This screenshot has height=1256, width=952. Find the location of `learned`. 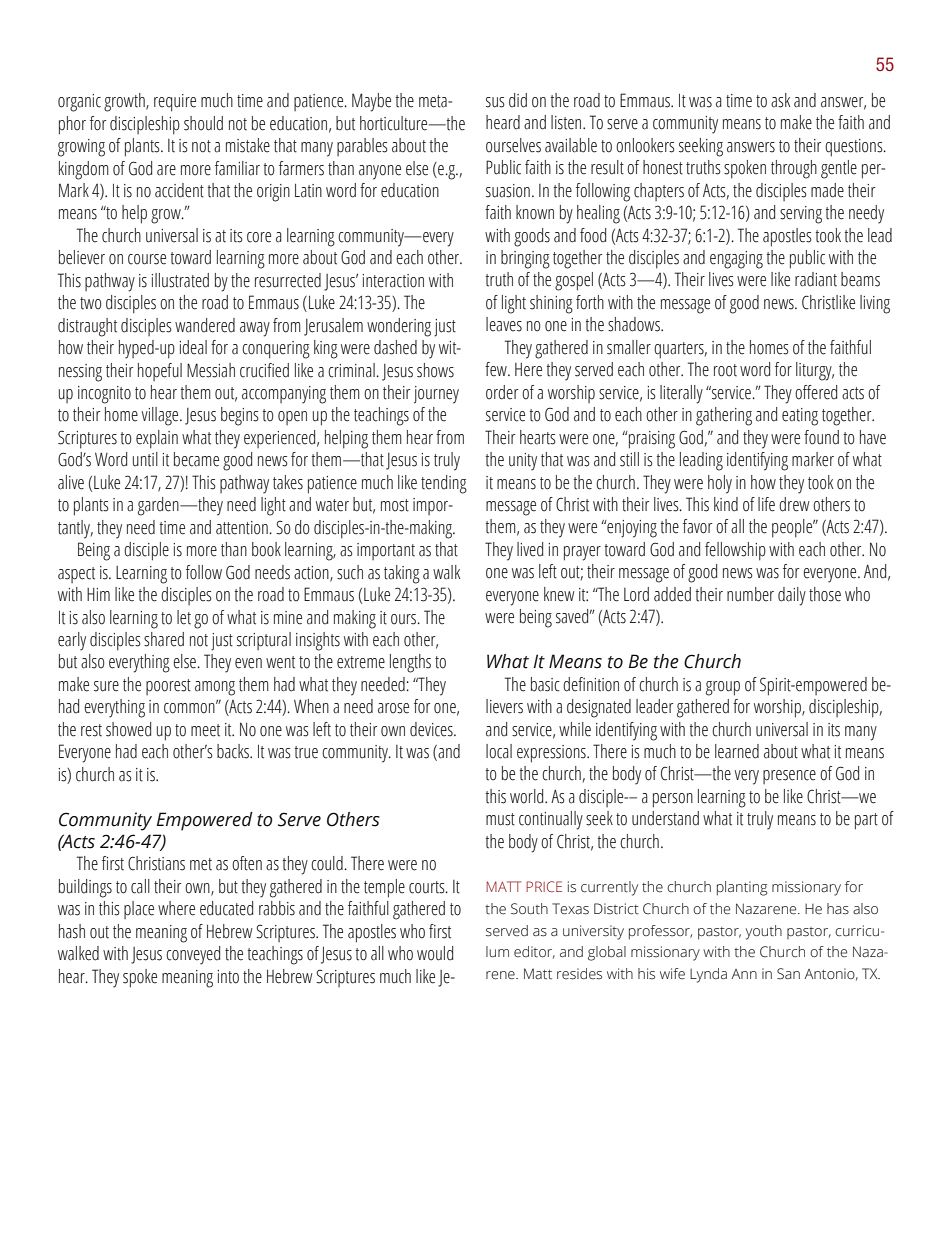

learned is located at coordinates (737, 751).
